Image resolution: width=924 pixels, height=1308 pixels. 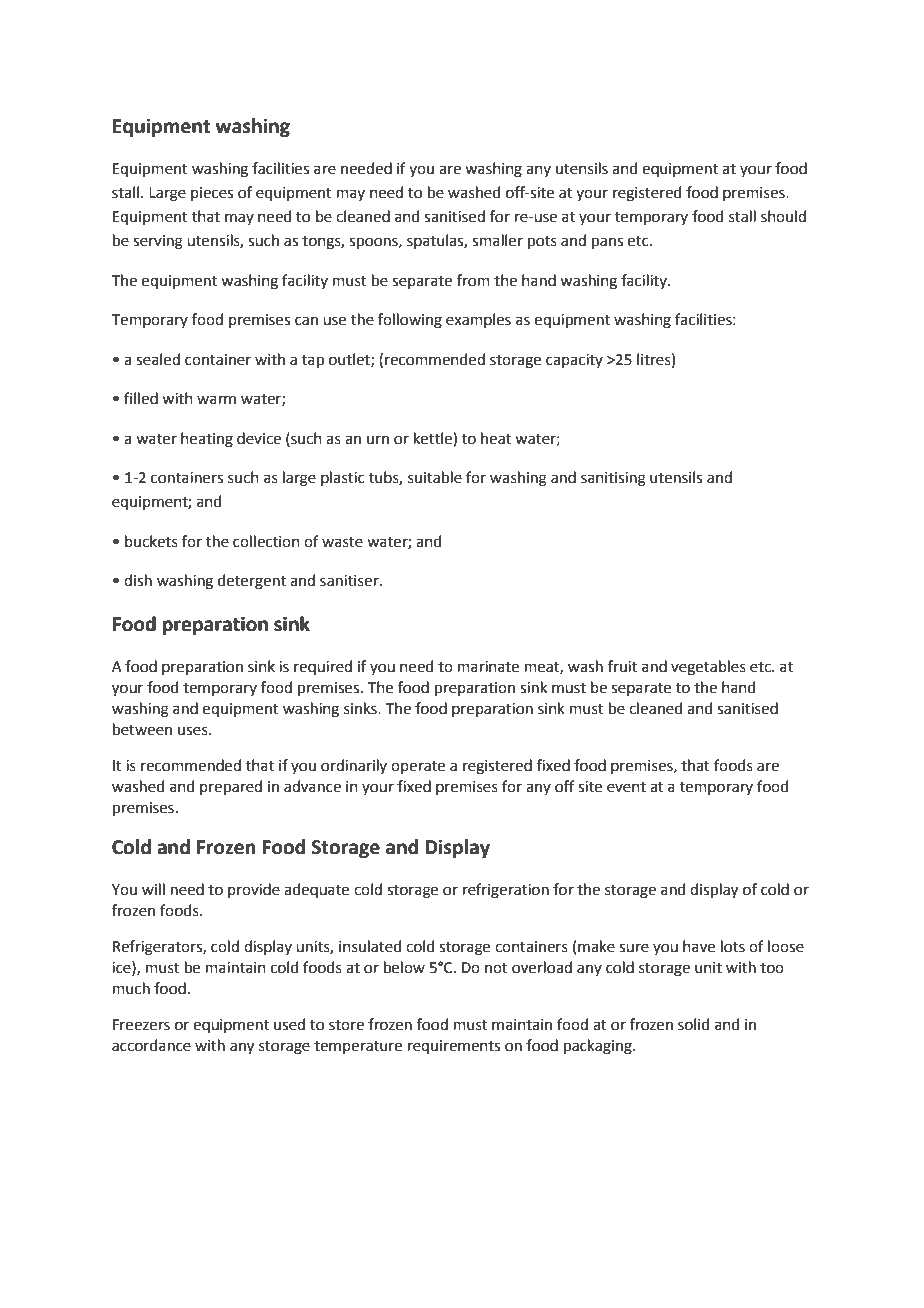 What do you see at coordinates (252, 582) in the page?
I see `detergent` at bounding box center [252, 582].
